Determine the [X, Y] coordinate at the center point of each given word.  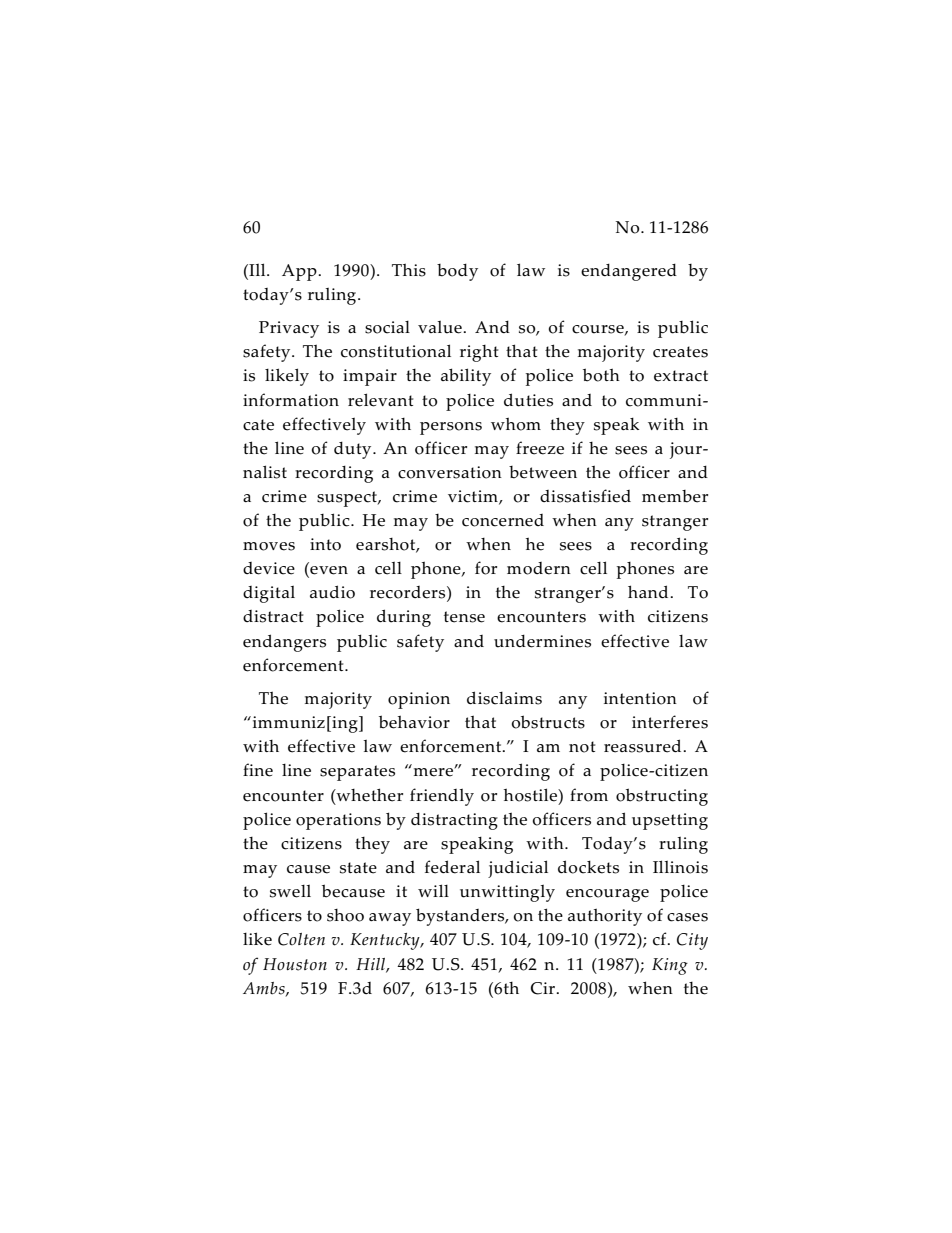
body [457, 272]
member [675, 496]
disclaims [504, 698]
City [692, 941]
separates [357, 773]
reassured [644, 746]
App [300, 272]
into [325, 544]
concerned [503, 520]
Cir [544, 988]
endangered [629, 272]
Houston [295, 964]
